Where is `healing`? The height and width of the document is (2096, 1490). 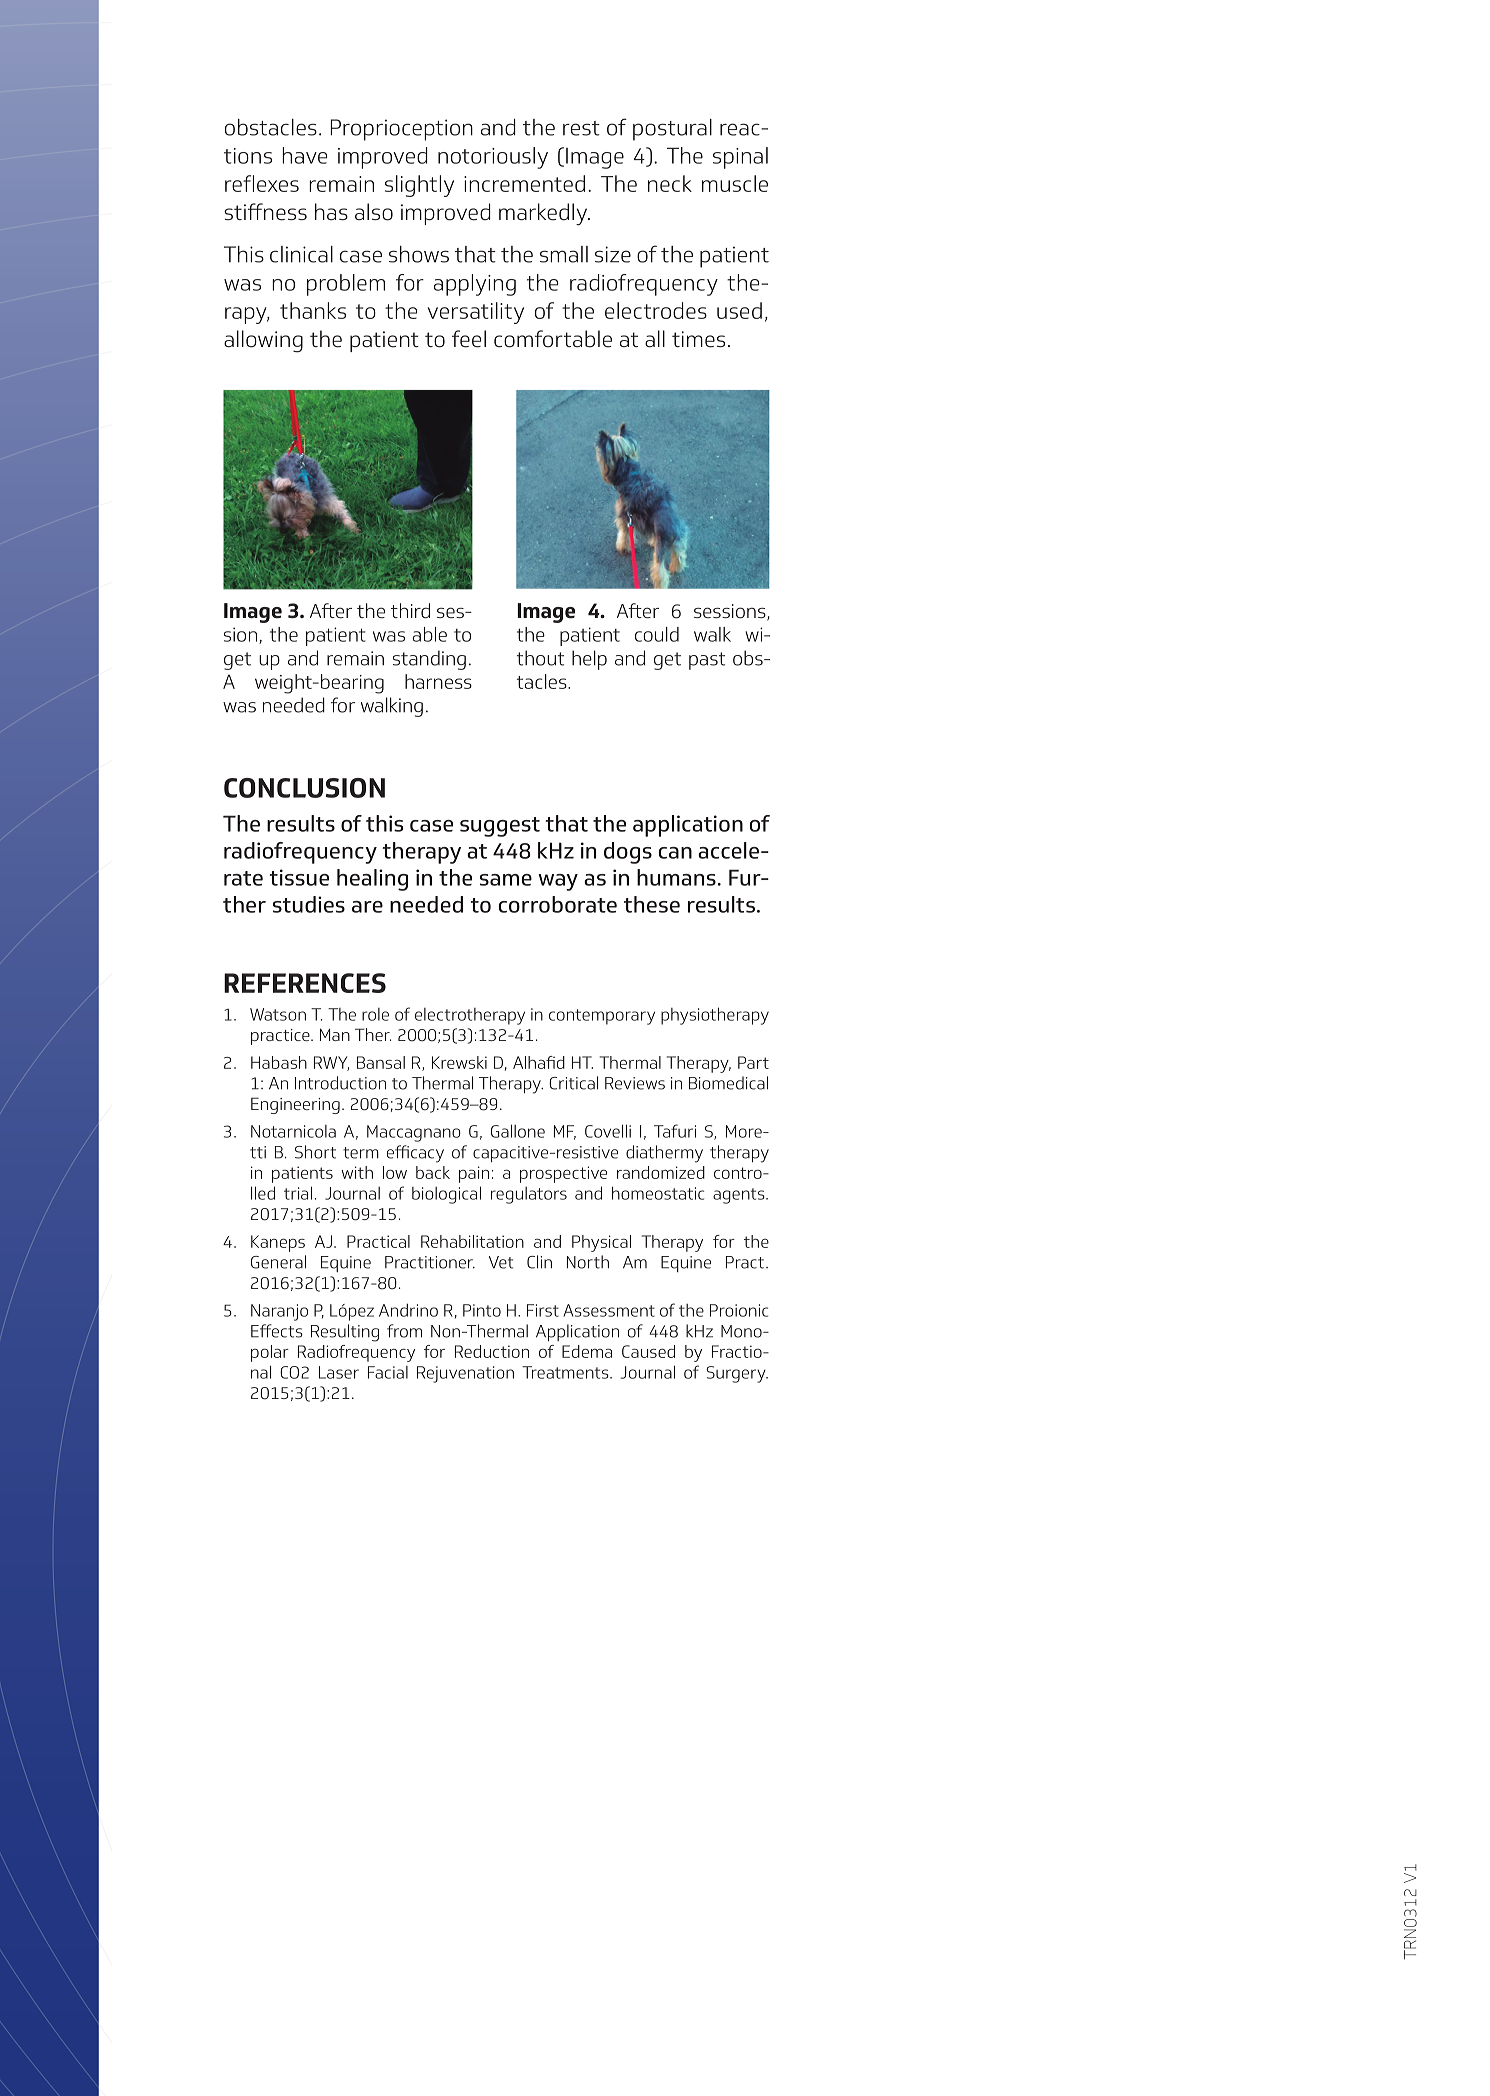 healing is located at coordinates (372, 880).
